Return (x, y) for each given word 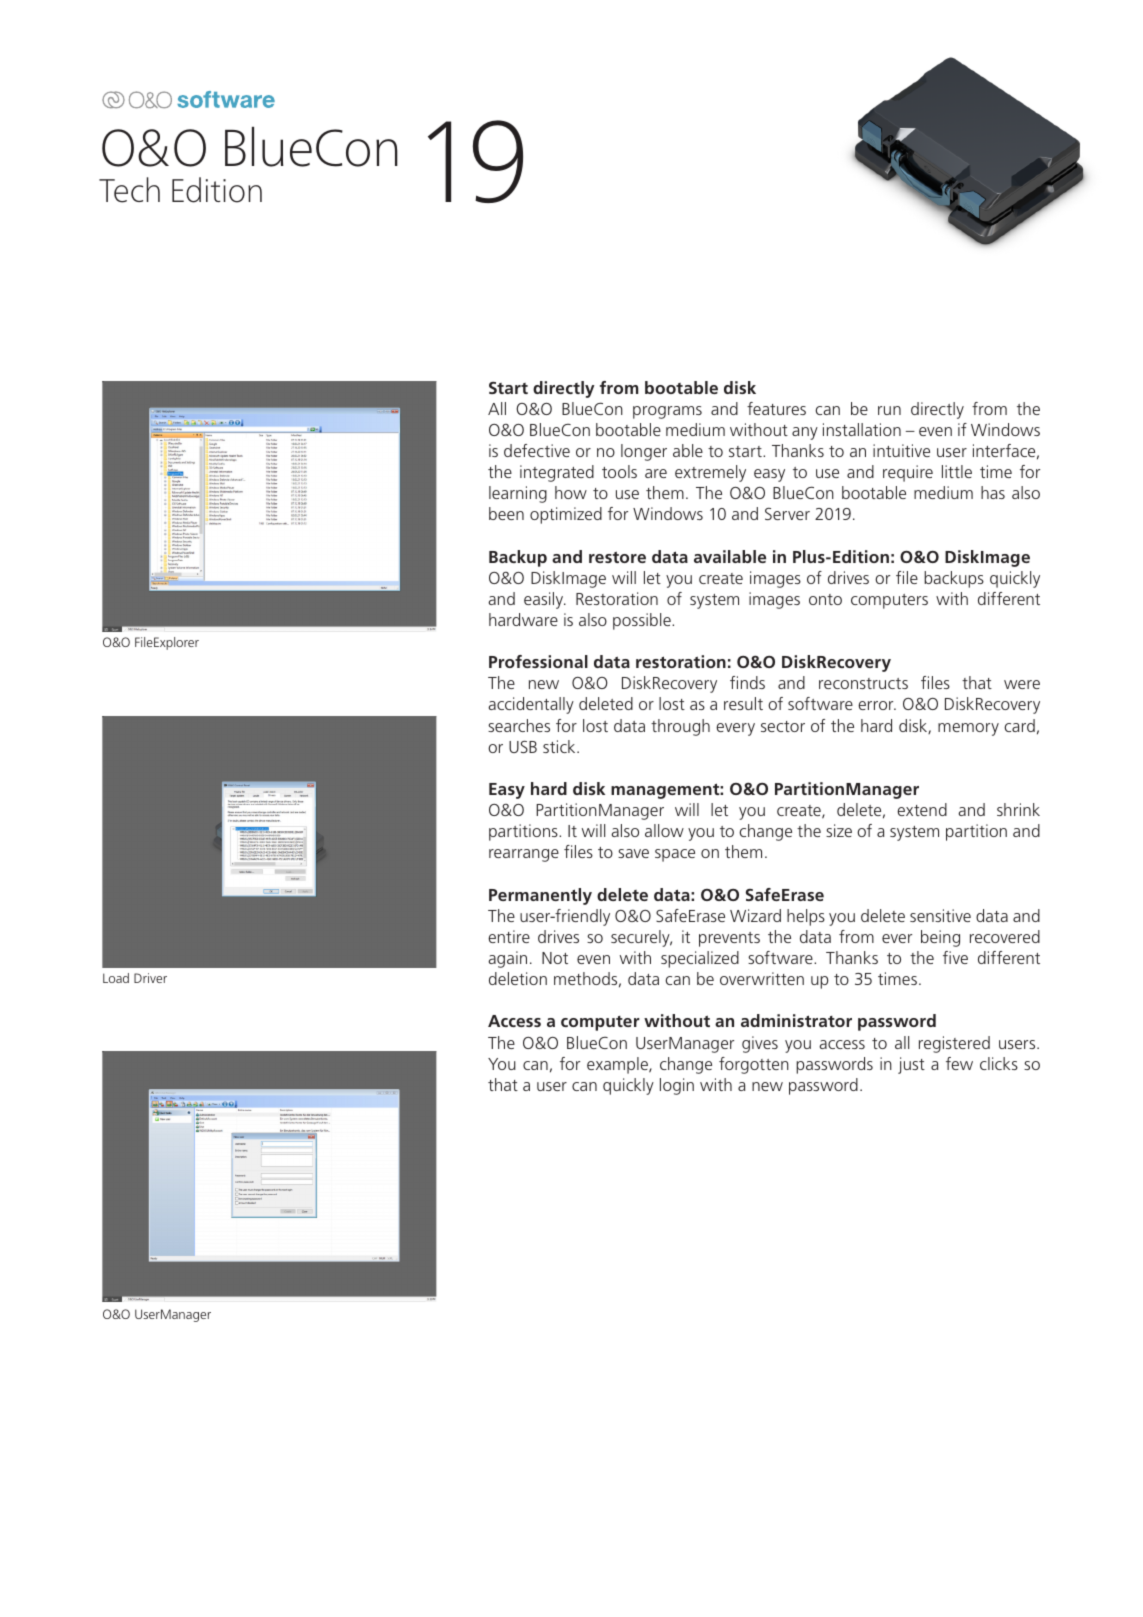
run (889, 410)
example (618, 1065)
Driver (150, 978)
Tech (129, 190)
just (911, 1065)
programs (667, 412)
